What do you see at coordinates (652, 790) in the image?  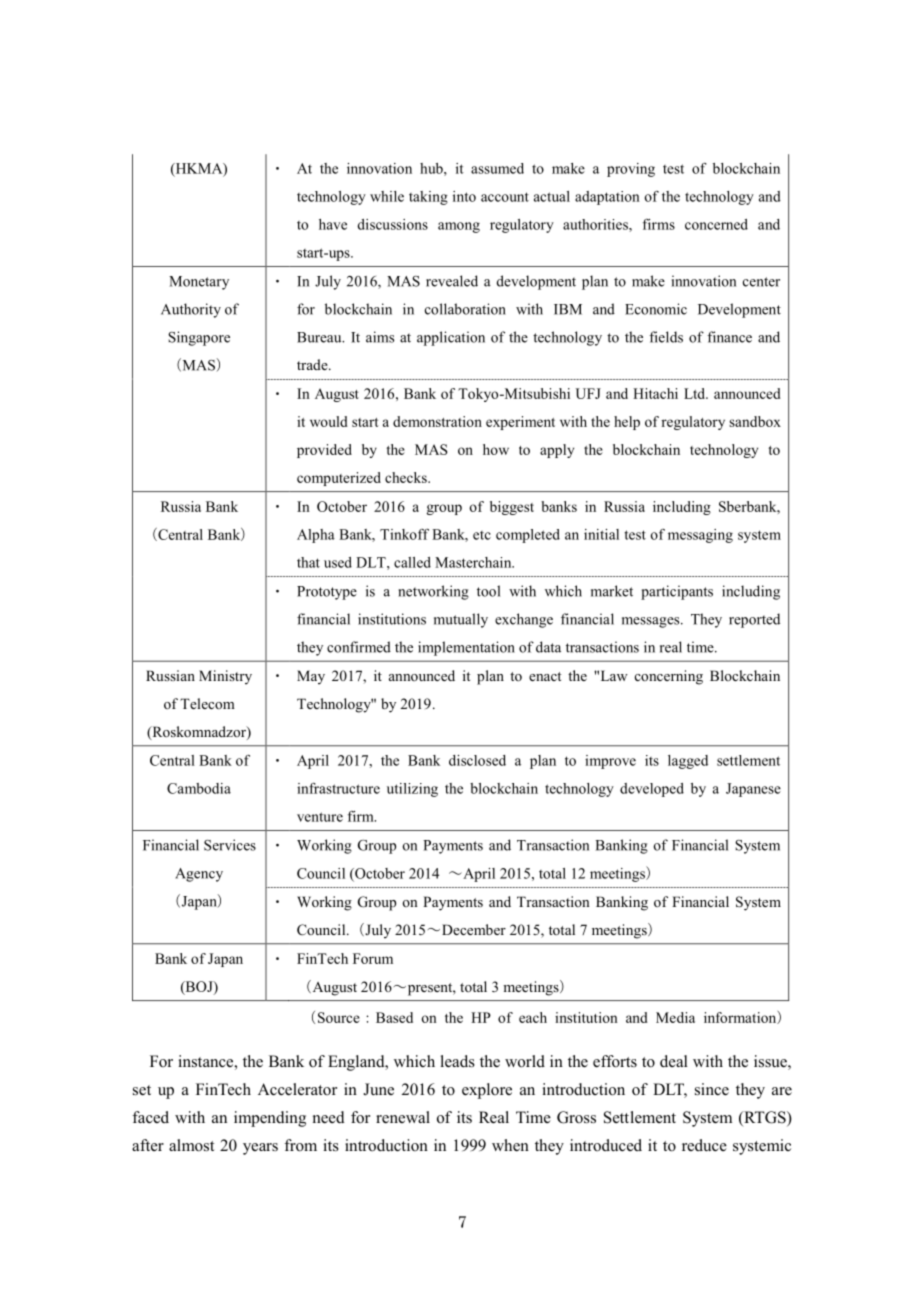 I see `developed` at bounding box center [652, 790].
